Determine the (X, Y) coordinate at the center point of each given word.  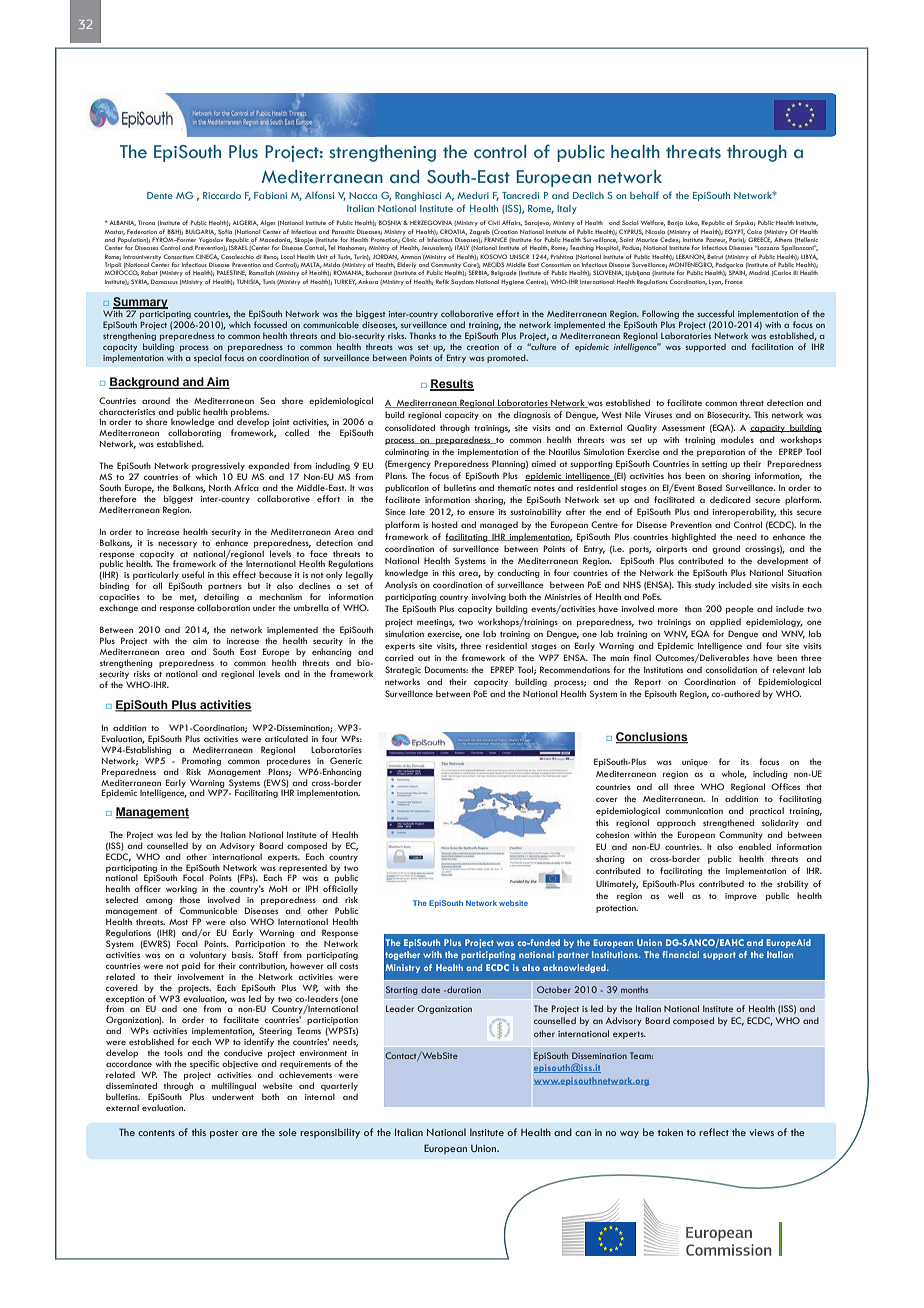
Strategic (403, 670)
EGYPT (735, 232)
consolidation (731, 669)
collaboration (223, 607)
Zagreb (479, 232)
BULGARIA (200, 232)
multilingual (233, 1086)
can (583, 1133)
